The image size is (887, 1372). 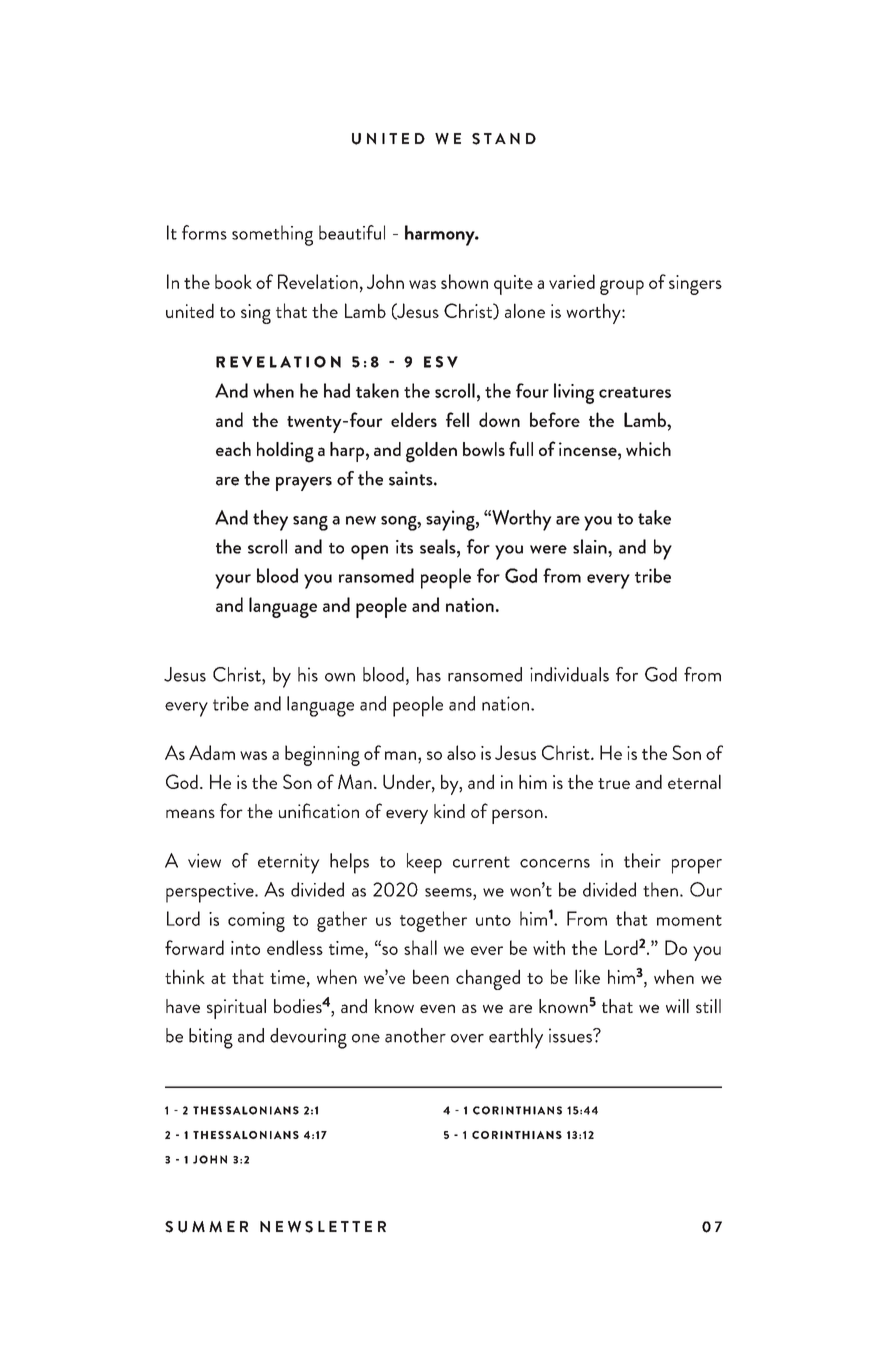 What do you see at coordinates (504, 139) in the image?
I see `STAND` at bounding box center [504, 139].
